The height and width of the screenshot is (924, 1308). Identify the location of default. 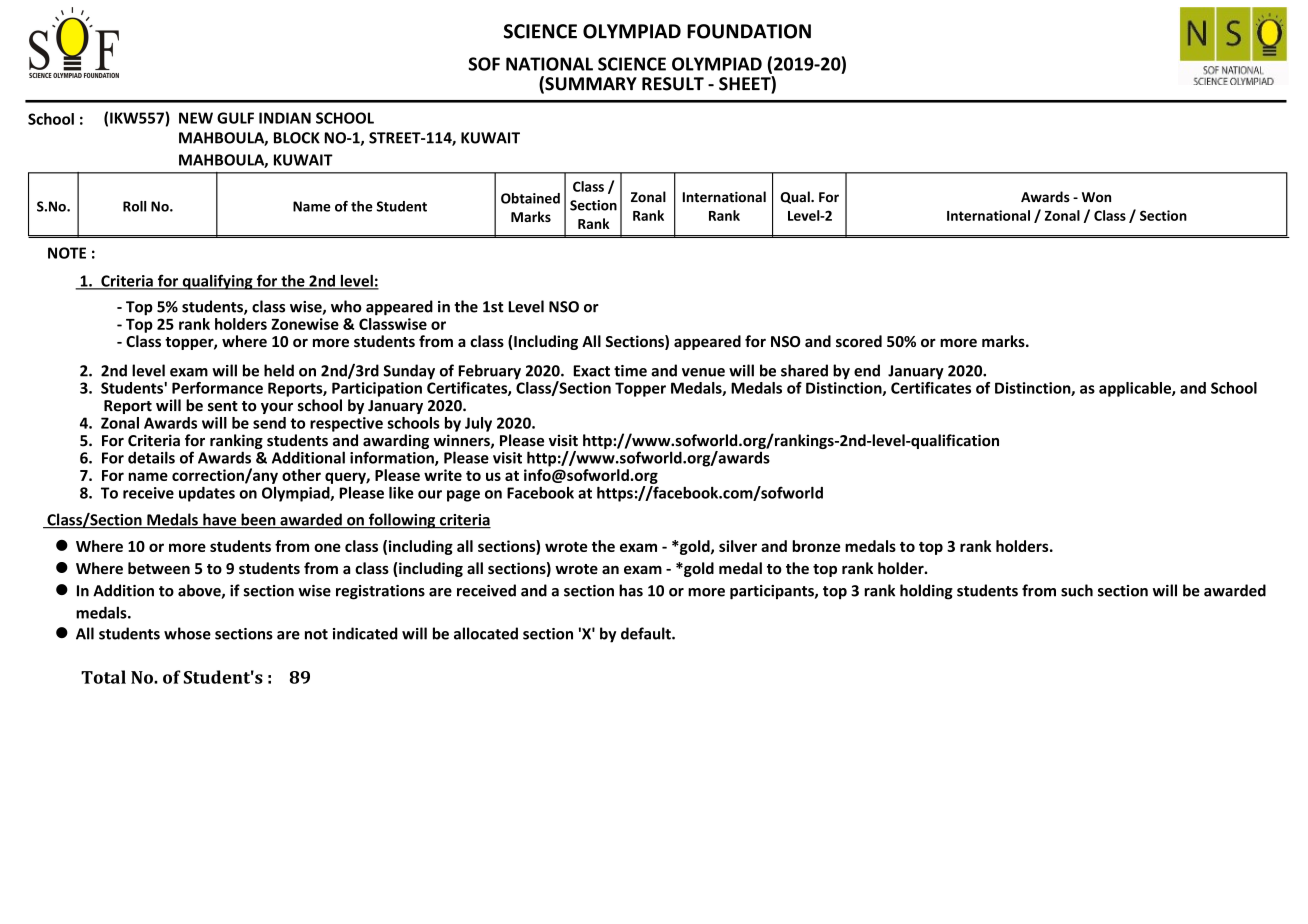
(647, 633).
